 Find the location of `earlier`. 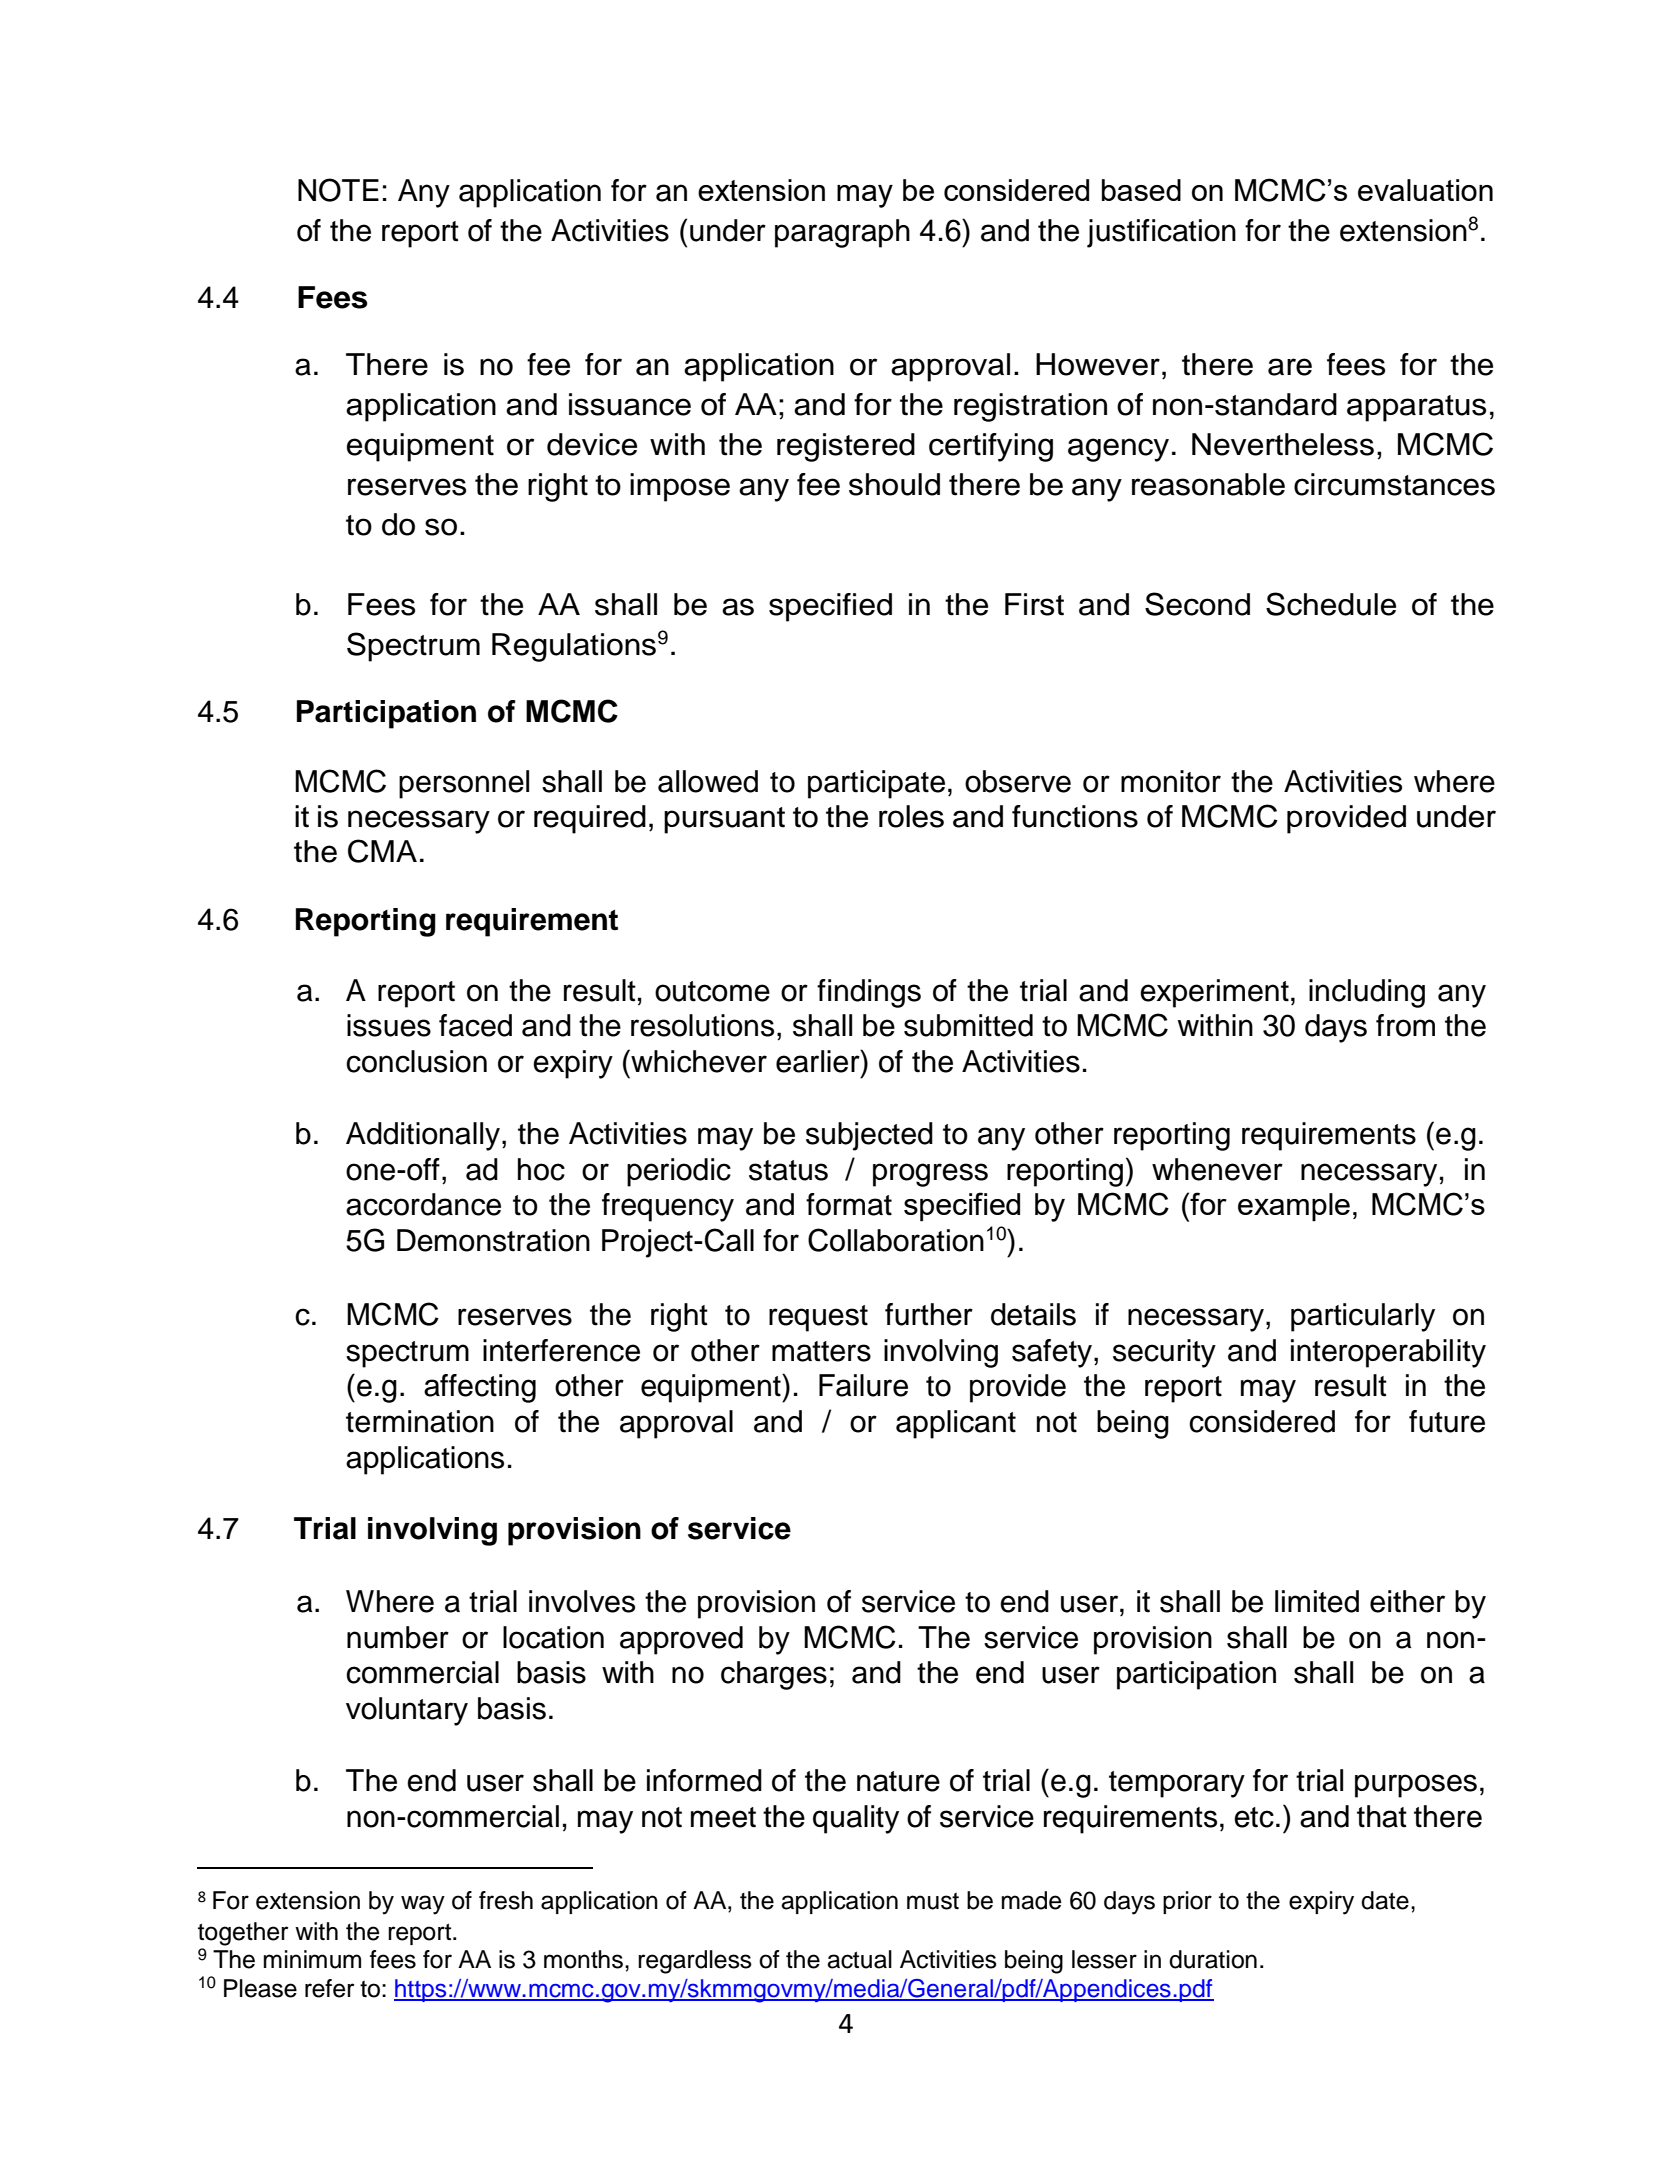

earlier is located at coordinates (819, 1061).
